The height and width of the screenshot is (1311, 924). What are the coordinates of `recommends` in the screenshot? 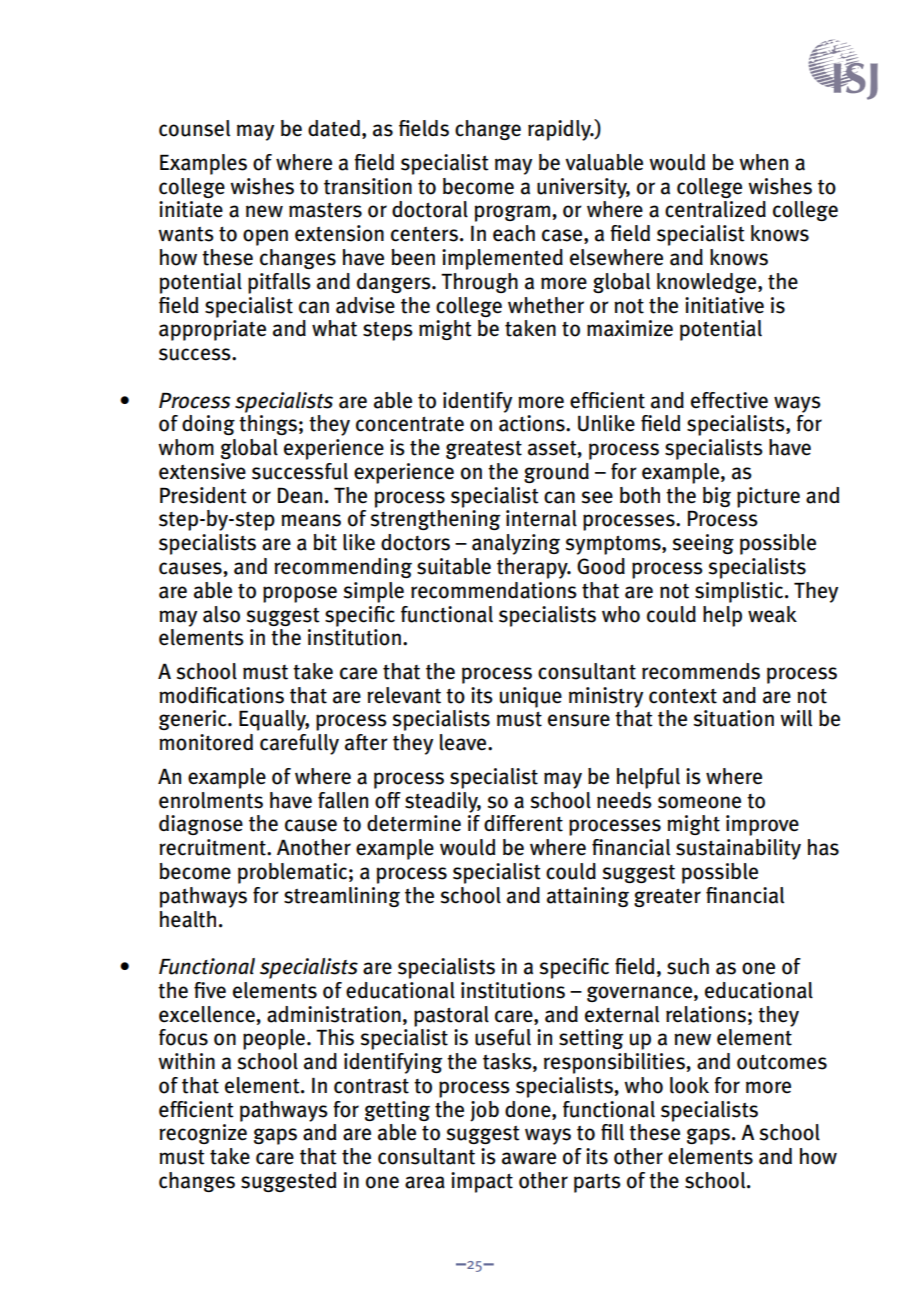 It's located at (701, 671).
